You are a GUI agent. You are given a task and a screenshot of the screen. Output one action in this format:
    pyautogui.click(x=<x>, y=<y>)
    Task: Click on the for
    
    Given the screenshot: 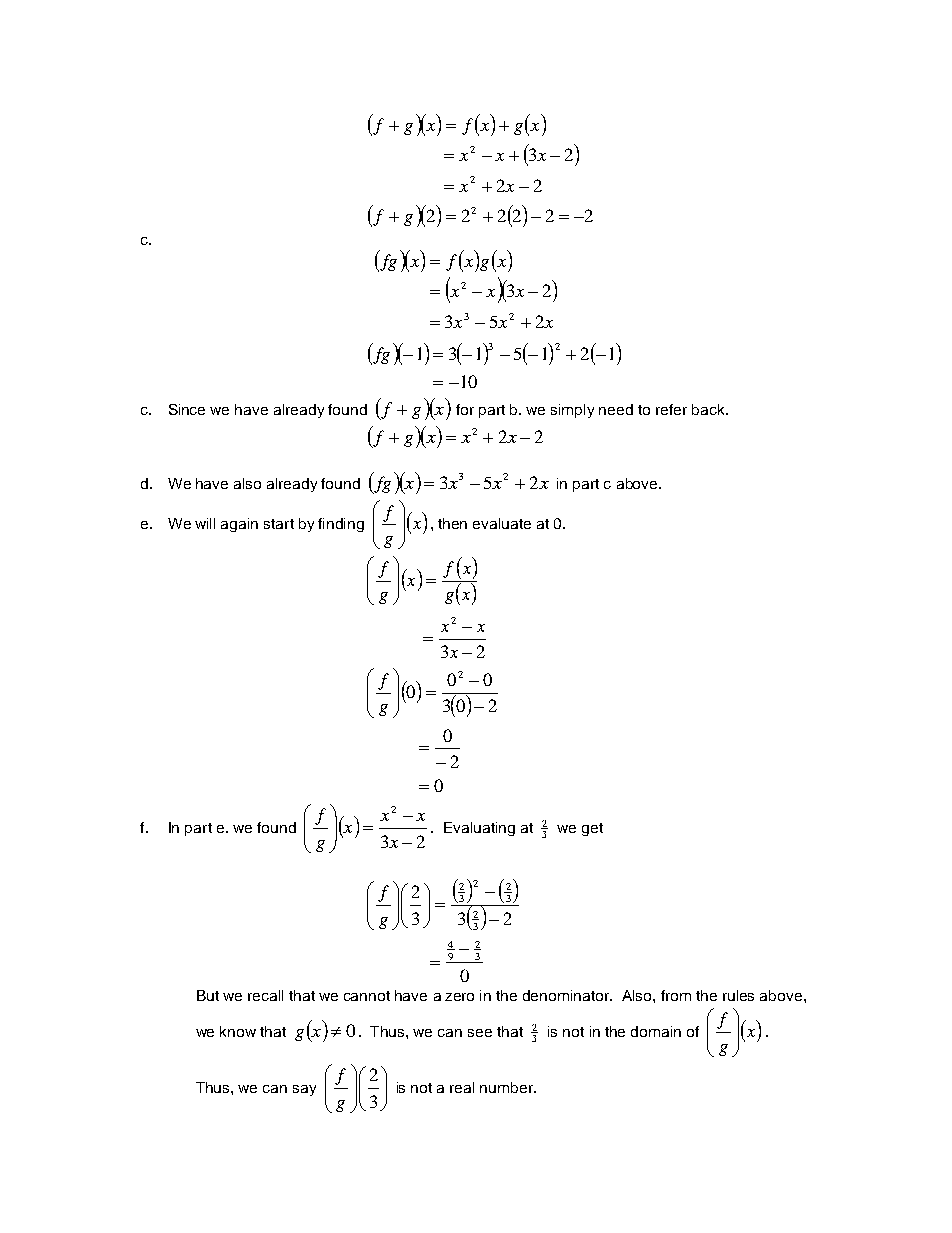 What is the action you would take?
    pyautogui.click(x=465, y=409)
